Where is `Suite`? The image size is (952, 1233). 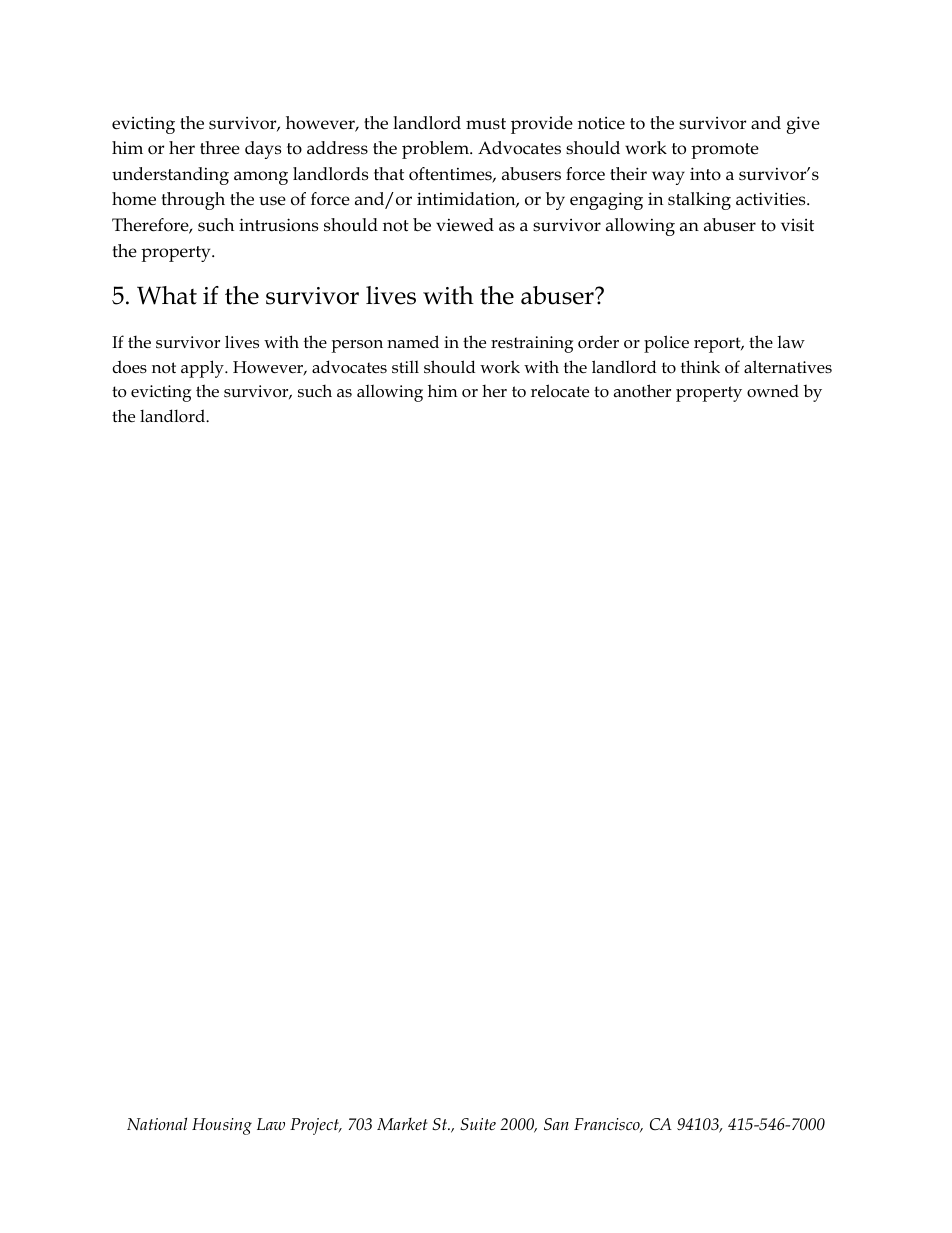 Suite is located at coordinates (478, 1124).
